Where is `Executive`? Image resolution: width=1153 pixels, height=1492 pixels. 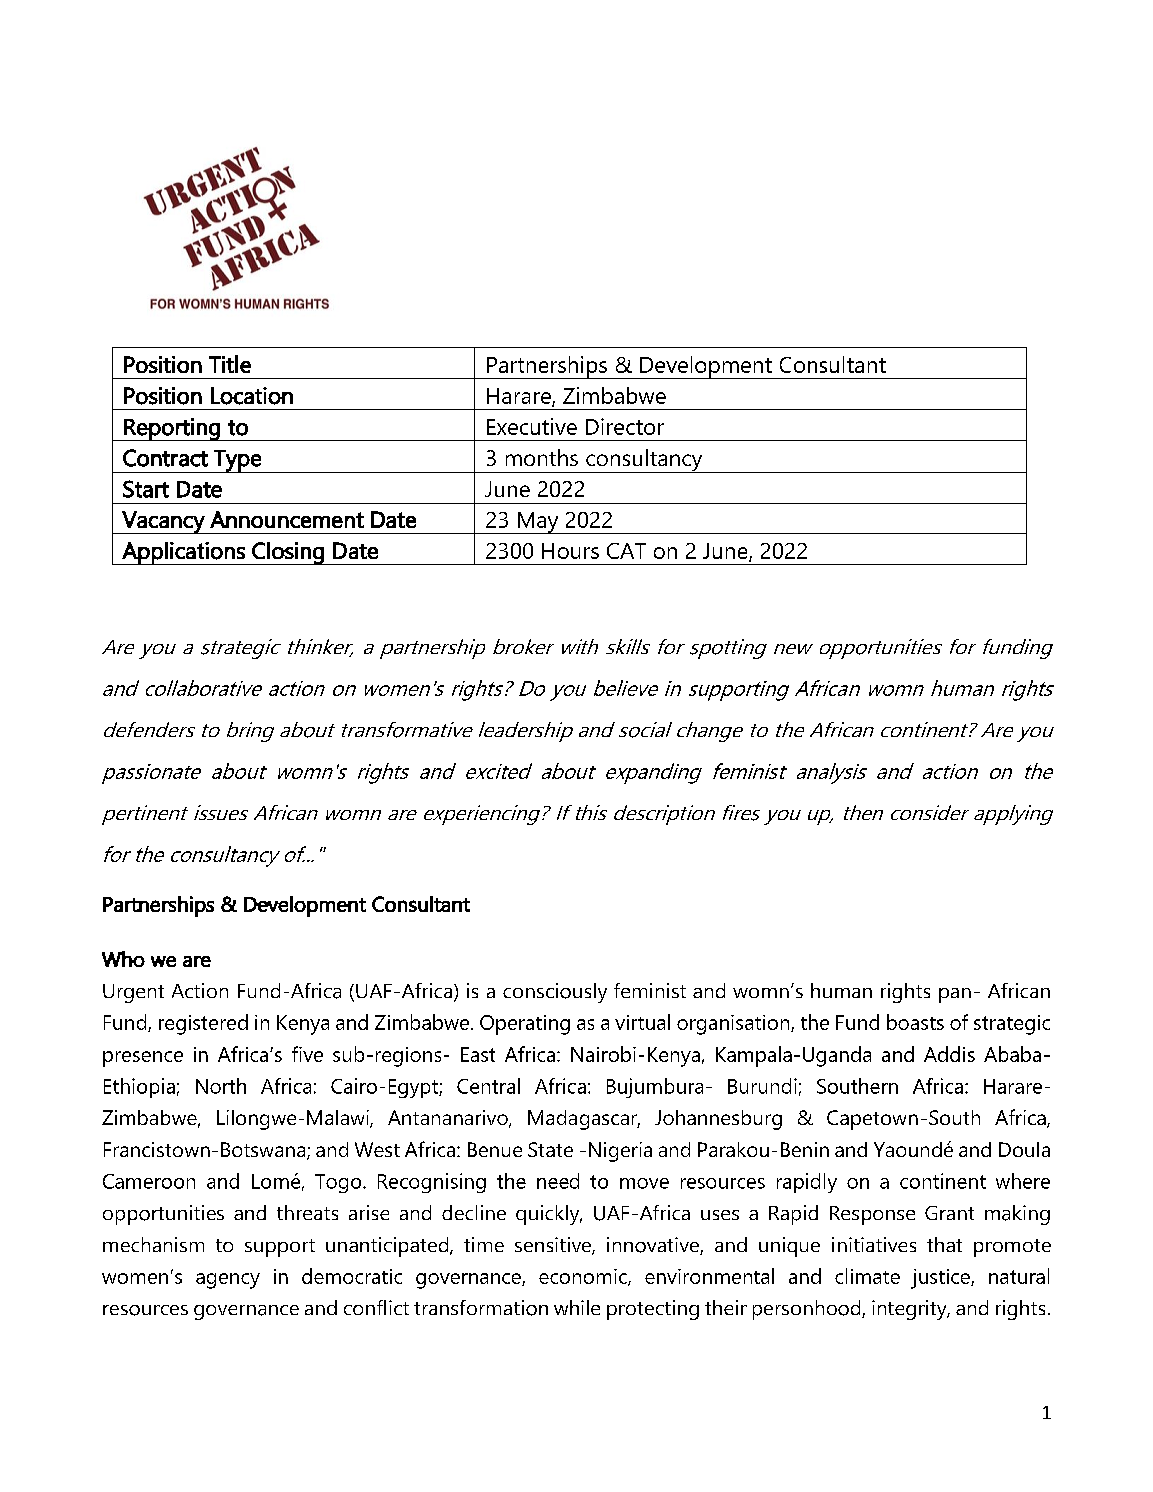 Executive is located at coordinates (532, 426).
